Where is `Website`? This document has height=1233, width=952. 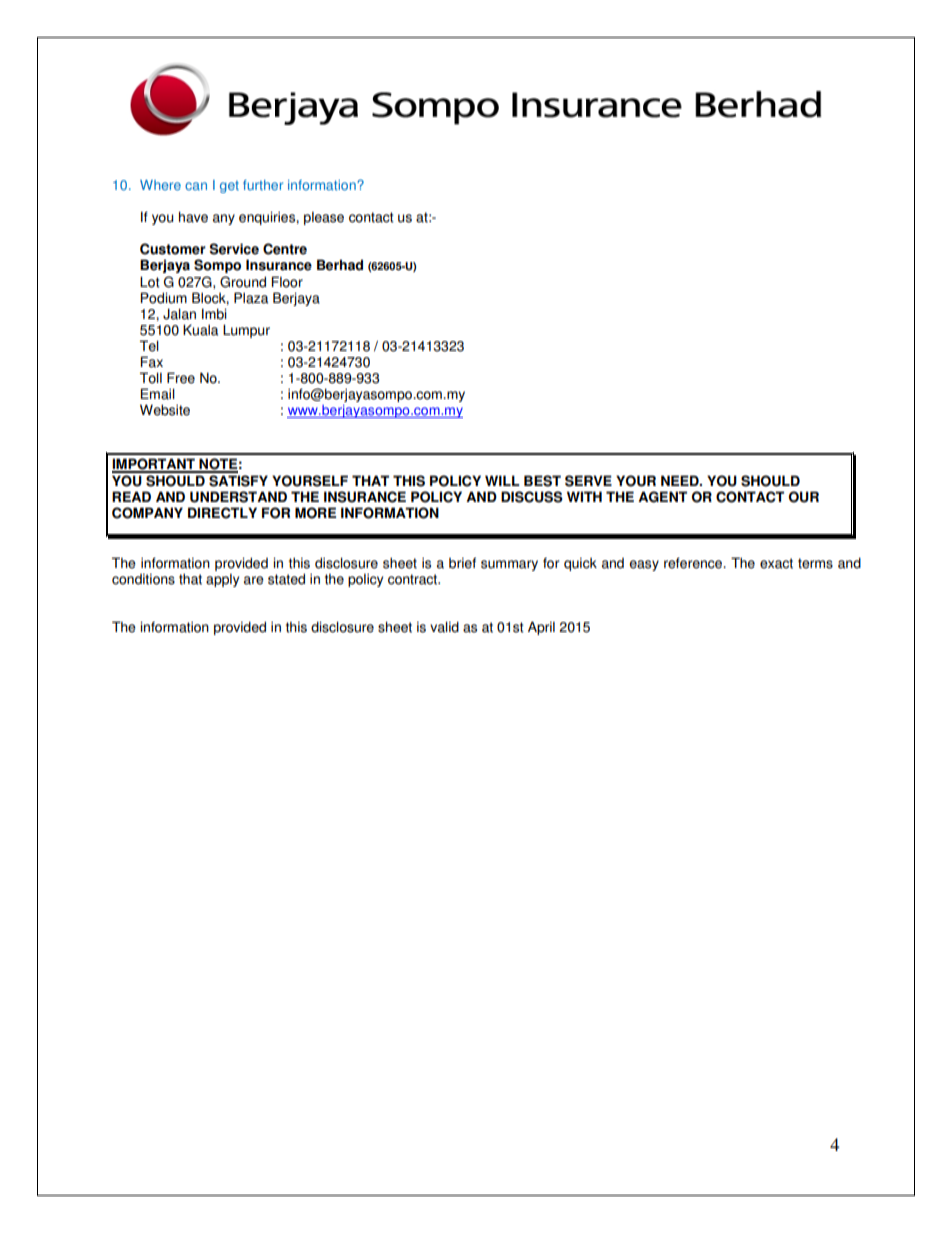 Website is located at coordinates (165, 410).
